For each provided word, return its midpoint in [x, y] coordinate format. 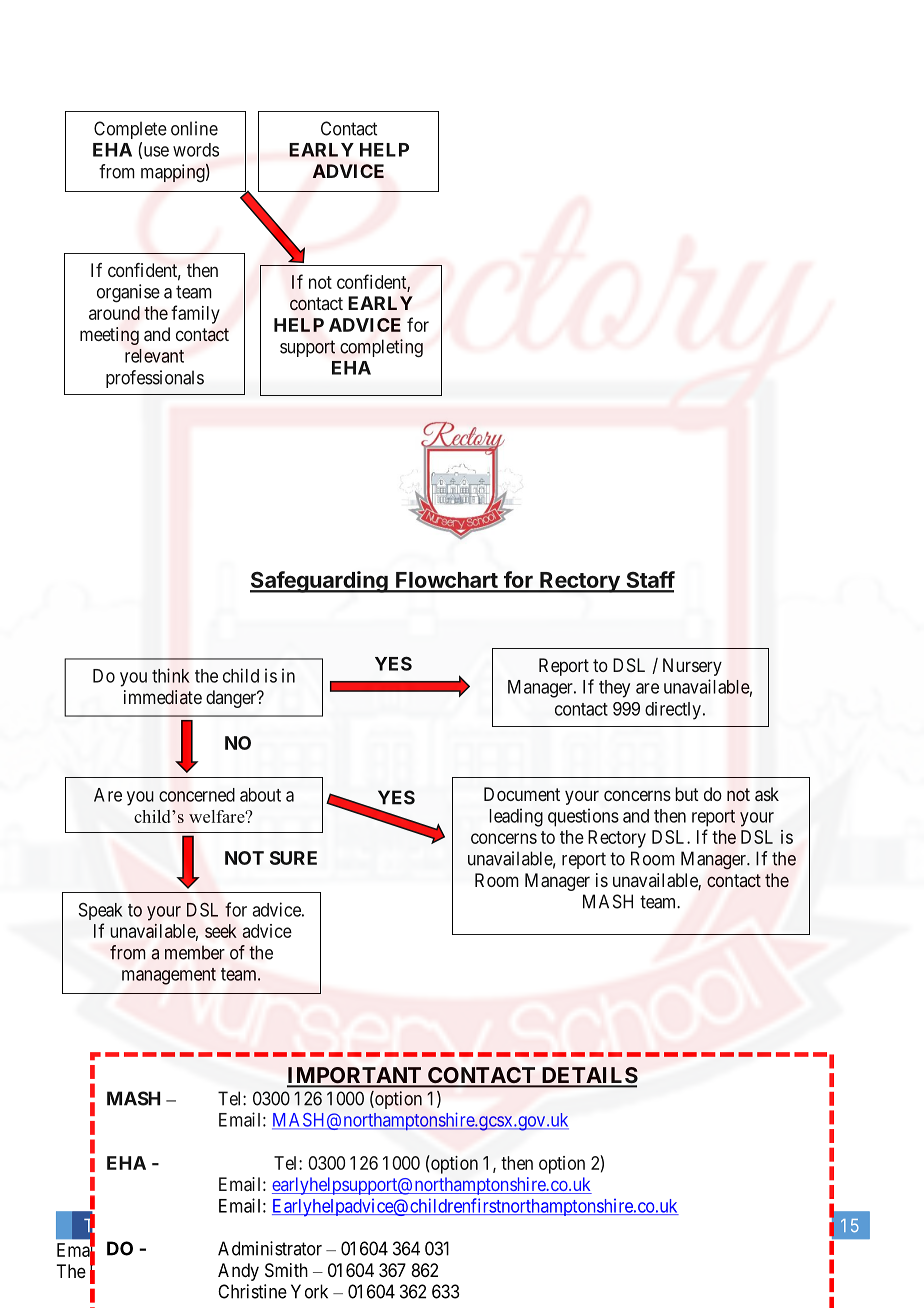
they [614, 689]
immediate [163, 697]
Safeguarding [320, 582]
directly [673, 711]
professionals [155, 379]
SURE [293, 858]
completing [381, 348]
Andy [238, 1272]
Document [522, 794]
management [169, 976]
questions [583, 817]
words [196, 150]
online [194, 128]
